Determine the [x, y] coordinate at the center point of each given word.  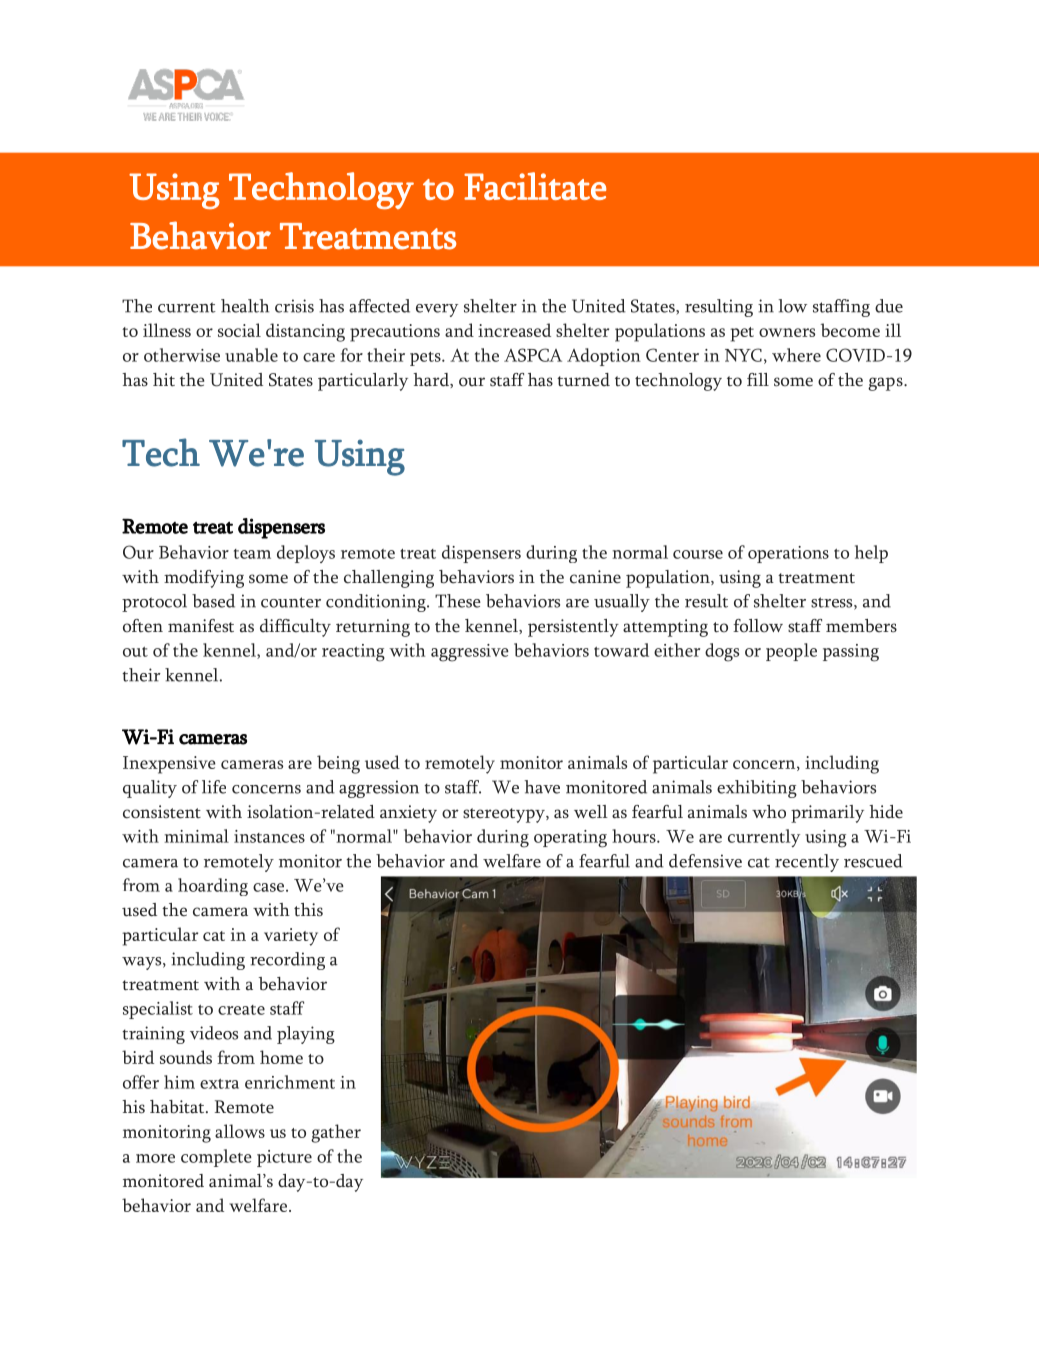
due [889, 306]
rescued [873, 861]
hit [164, 379]
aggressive [470, 653]
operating [570, 839]
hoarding [213, 887]
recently [807, 863]
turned [583, 380]
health [245, 306]
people [791, 652]
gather [336, 1133]
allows [240, 1131]
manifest [201, 626]
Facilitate [535, 186]
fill [758, 379]
